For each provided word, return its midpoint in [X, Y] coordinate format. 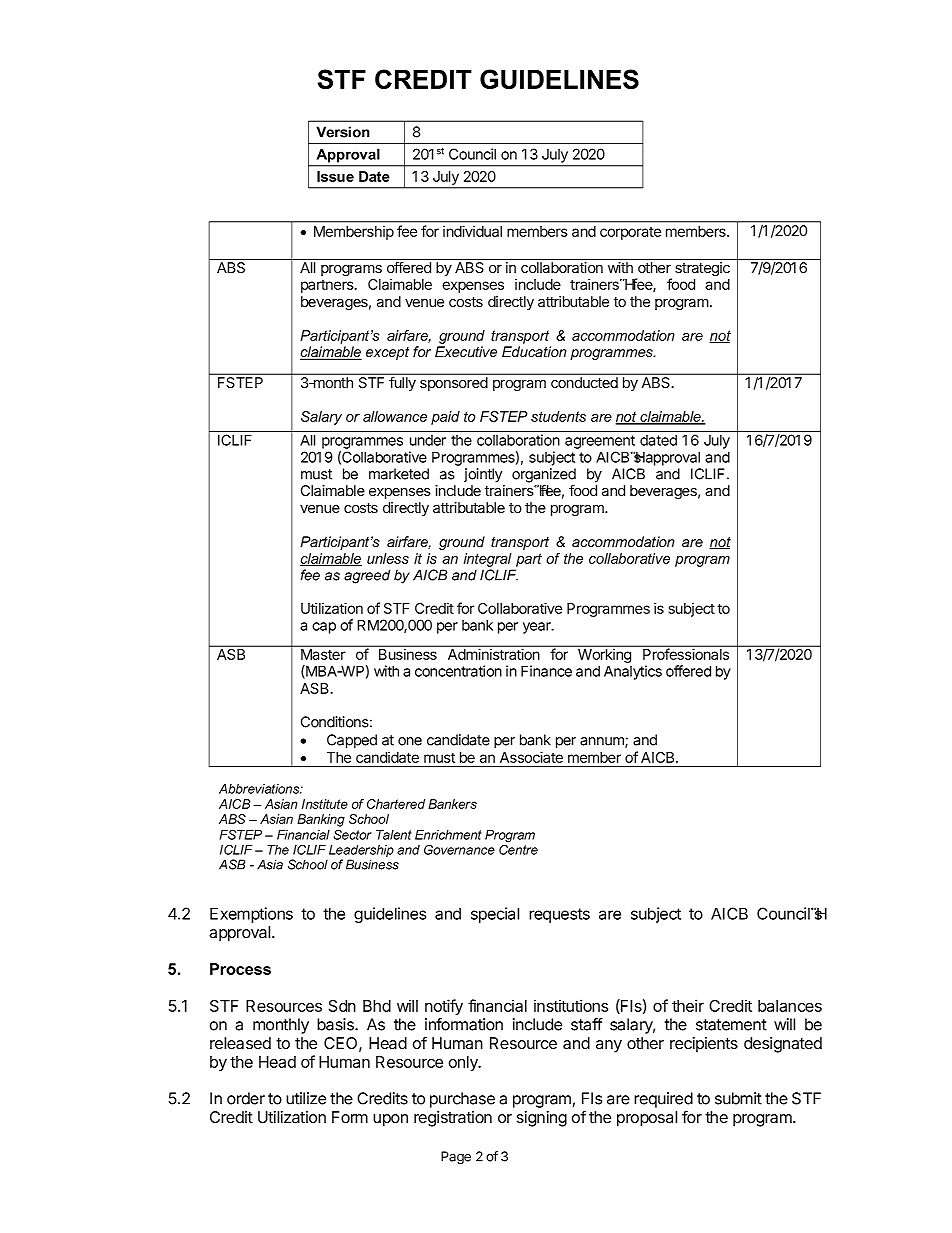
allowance [395, 416]
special [495, 915]
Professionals [686, 654]
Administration [493, 654]
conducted [584, 382]
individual [472, 231]
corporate [630, 233]
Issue [335, 176]
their [688, 1005]
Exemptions [251, 915]
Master [323, 654]
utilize [306, 1098]
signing [542, 1119]
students [558, 416]
